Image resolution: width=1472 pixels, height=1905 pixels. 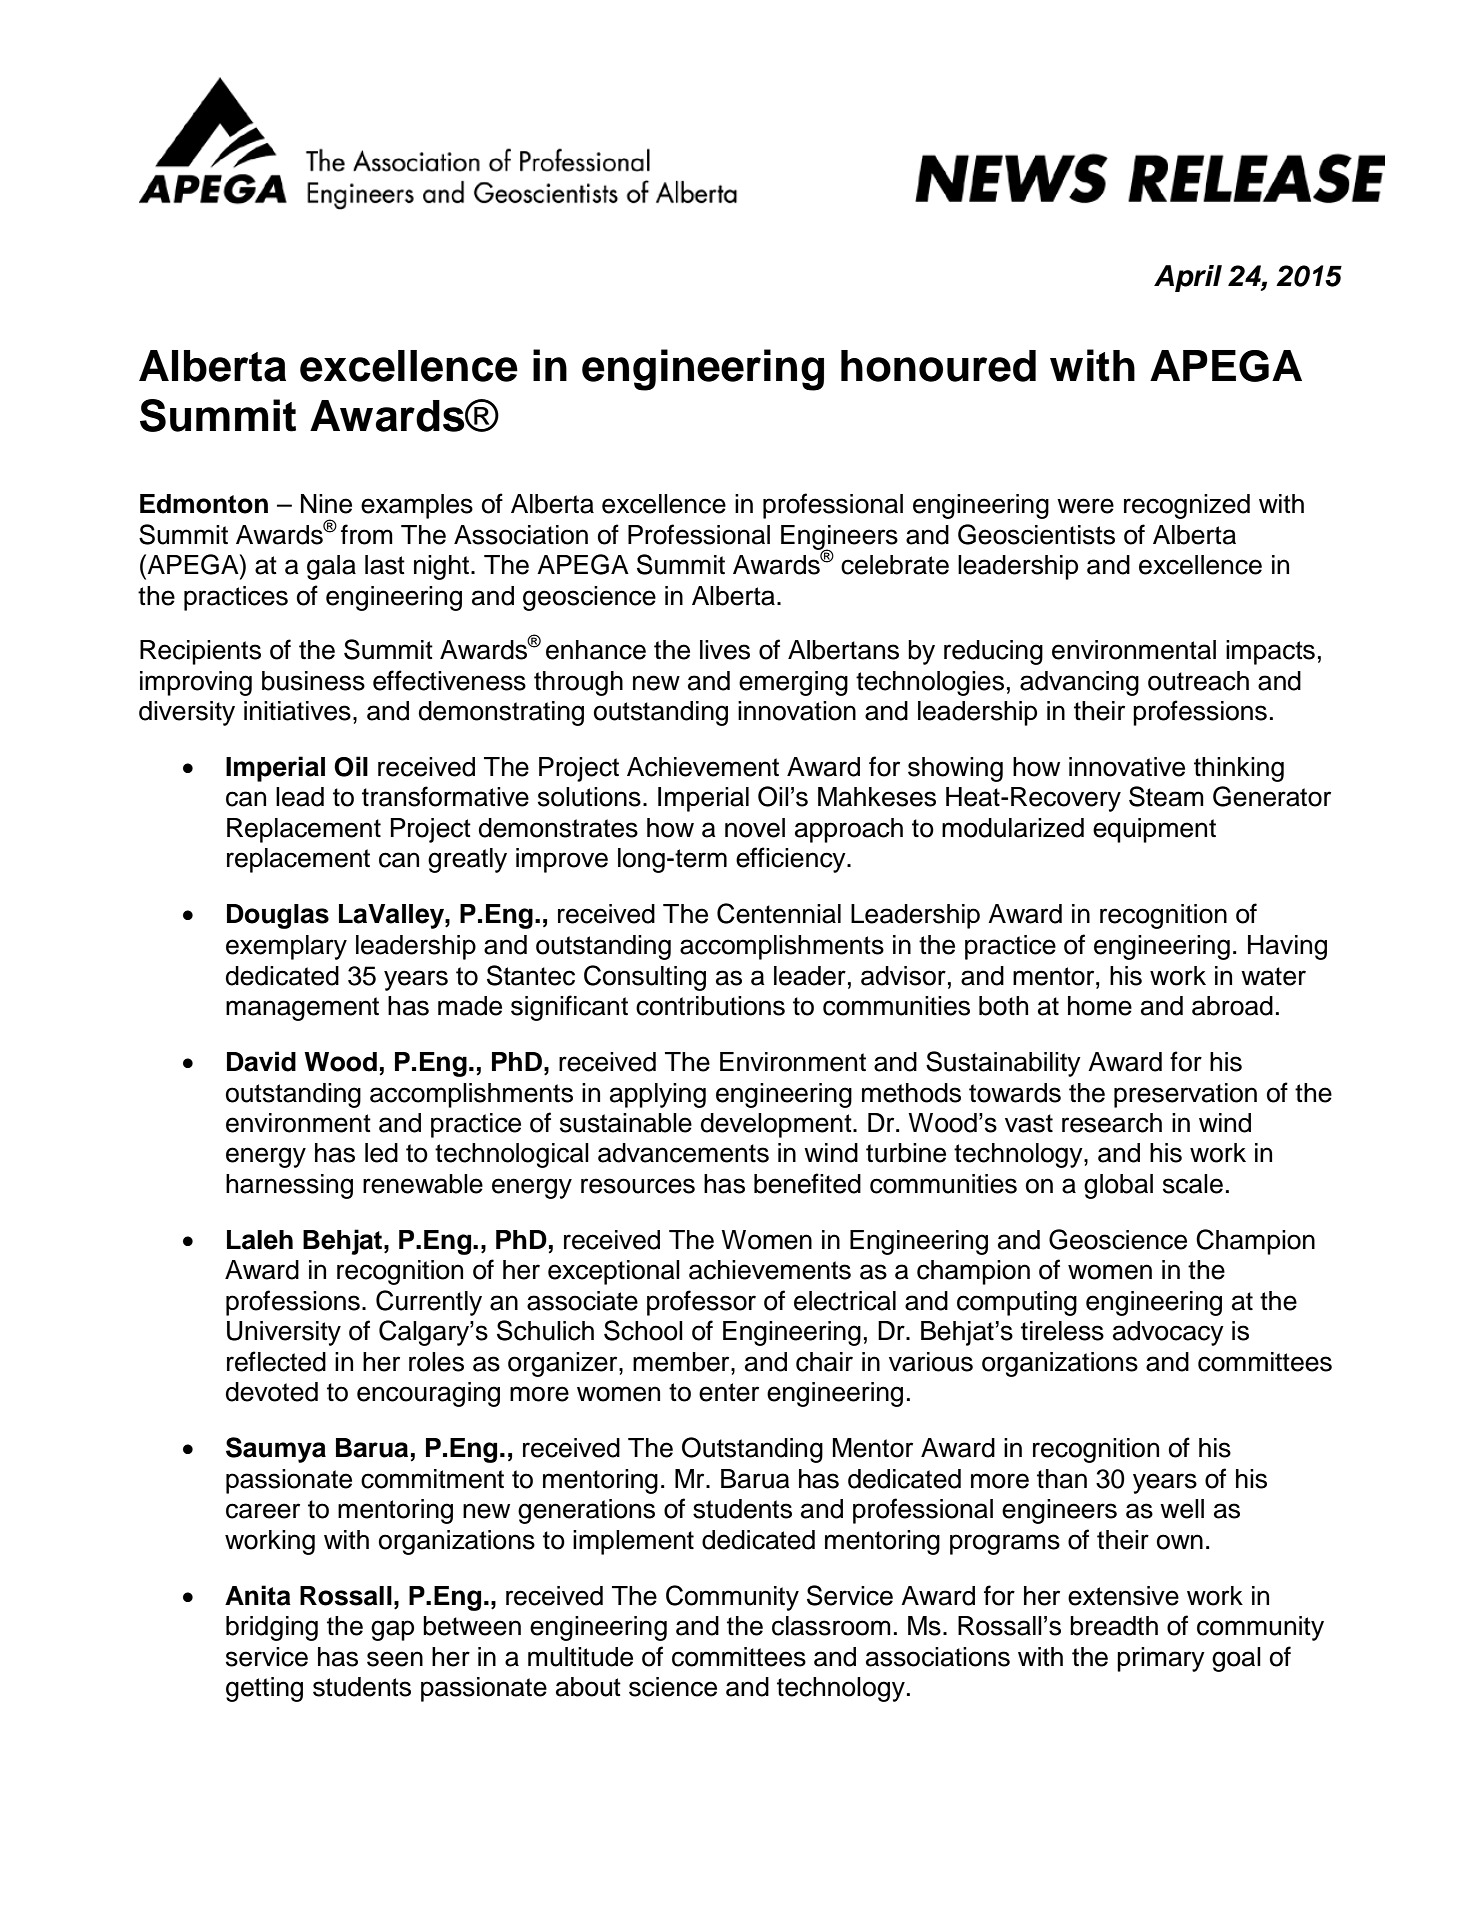 I want to click on classroom, so click(x=831, y=1626).
